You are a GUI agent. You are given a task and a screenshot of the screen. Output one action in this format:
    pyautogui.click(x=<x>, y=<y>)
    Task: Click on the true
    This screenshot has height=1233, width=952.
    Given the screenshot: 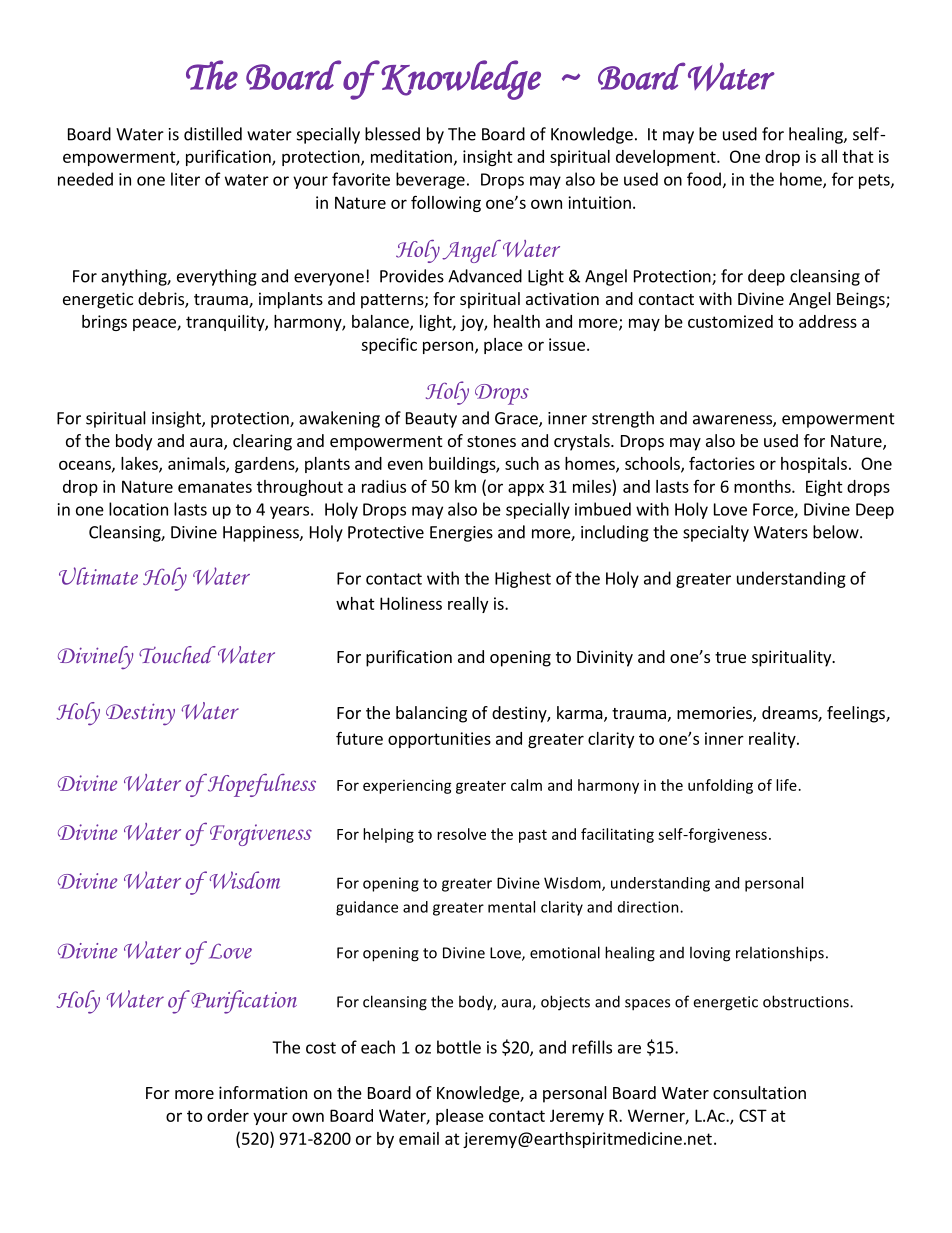 What is the action you would take?
    pyautogui.click(x=730, y=657)
